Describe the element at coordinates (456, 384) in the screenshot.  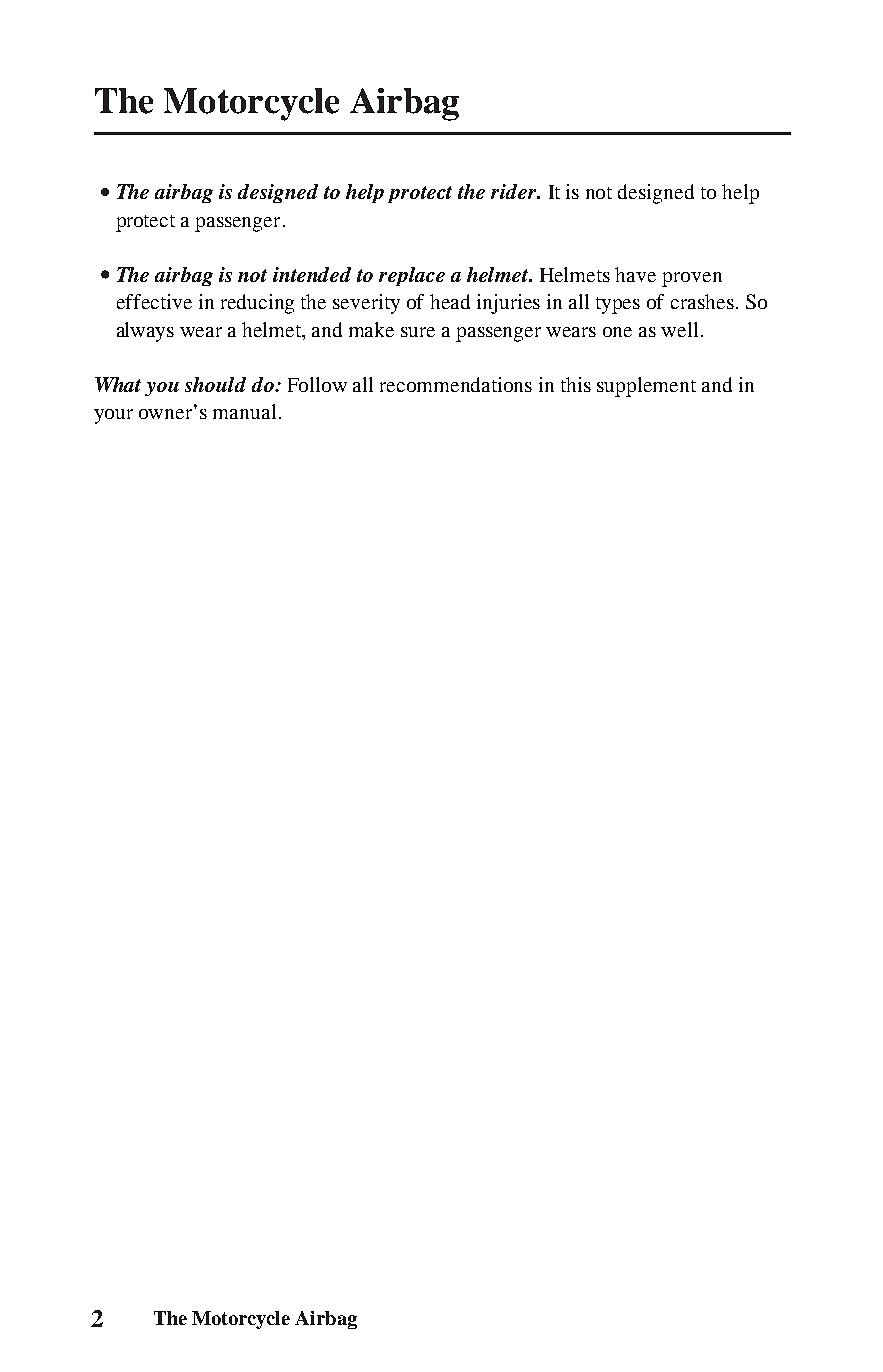
I see `recommendations` at that location.
